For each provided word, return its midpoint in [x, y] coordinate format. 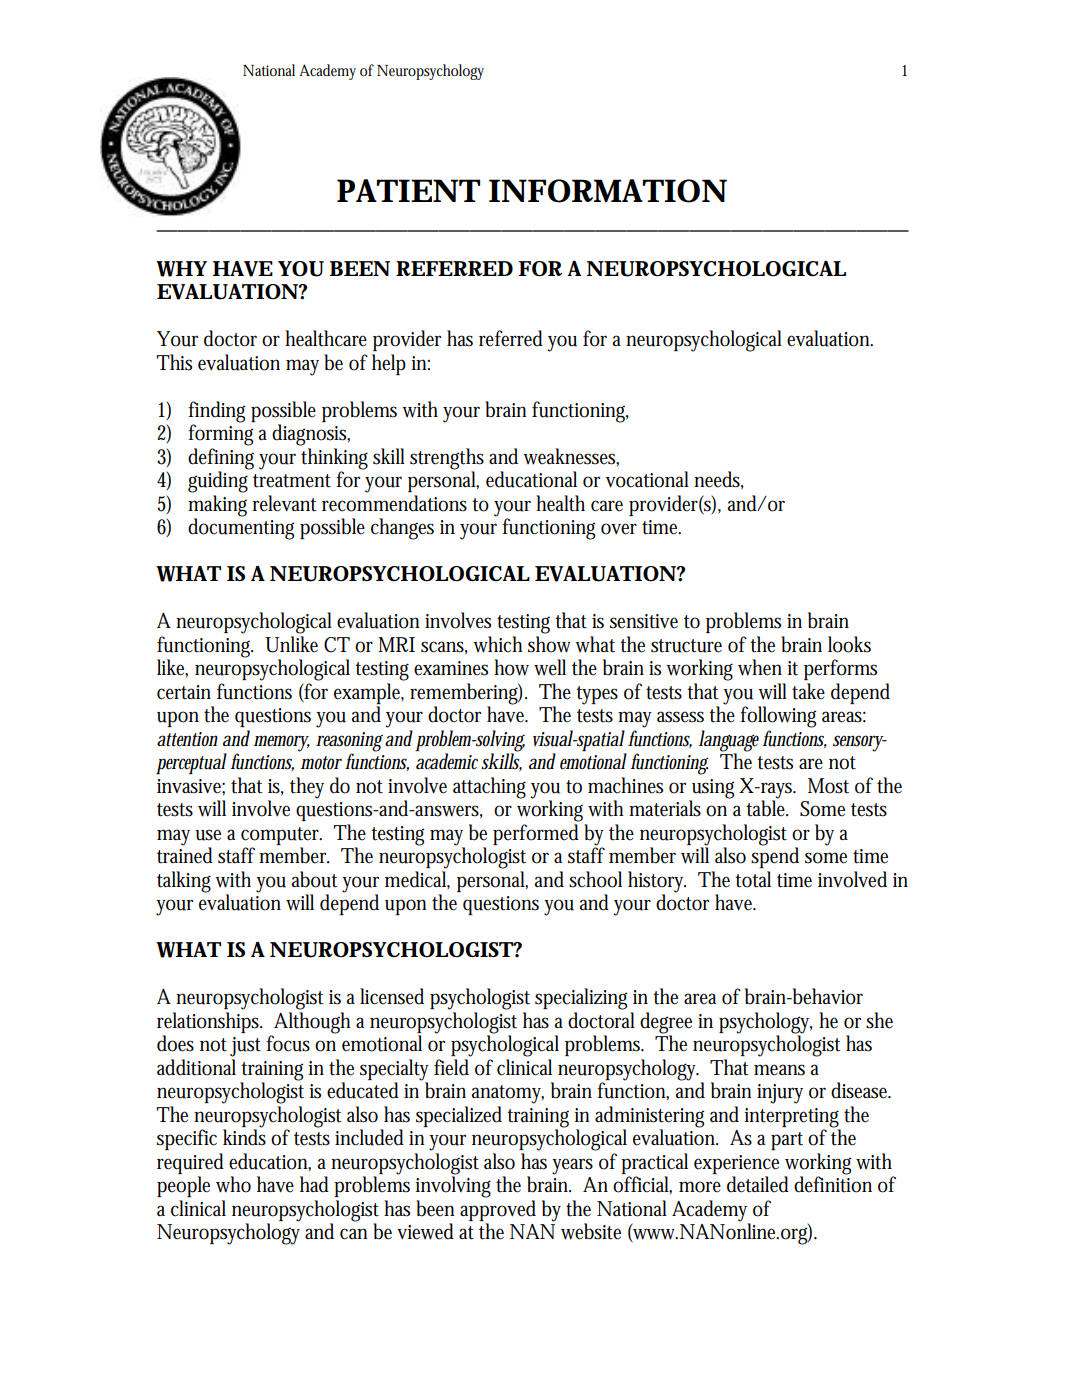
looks [849, 644]
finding [216, 412]
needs [718, 480]
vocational [647, 479]
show [552, 644]
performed [536, 834]
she [879, 1020]
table [767, 807]
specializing [581, 999]
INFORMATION [608, 191]
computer [281, 836]
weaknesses [571, 457]
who [233, 1184]
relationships [209, 1022]
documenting [241, 528]
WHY [181, 269]
